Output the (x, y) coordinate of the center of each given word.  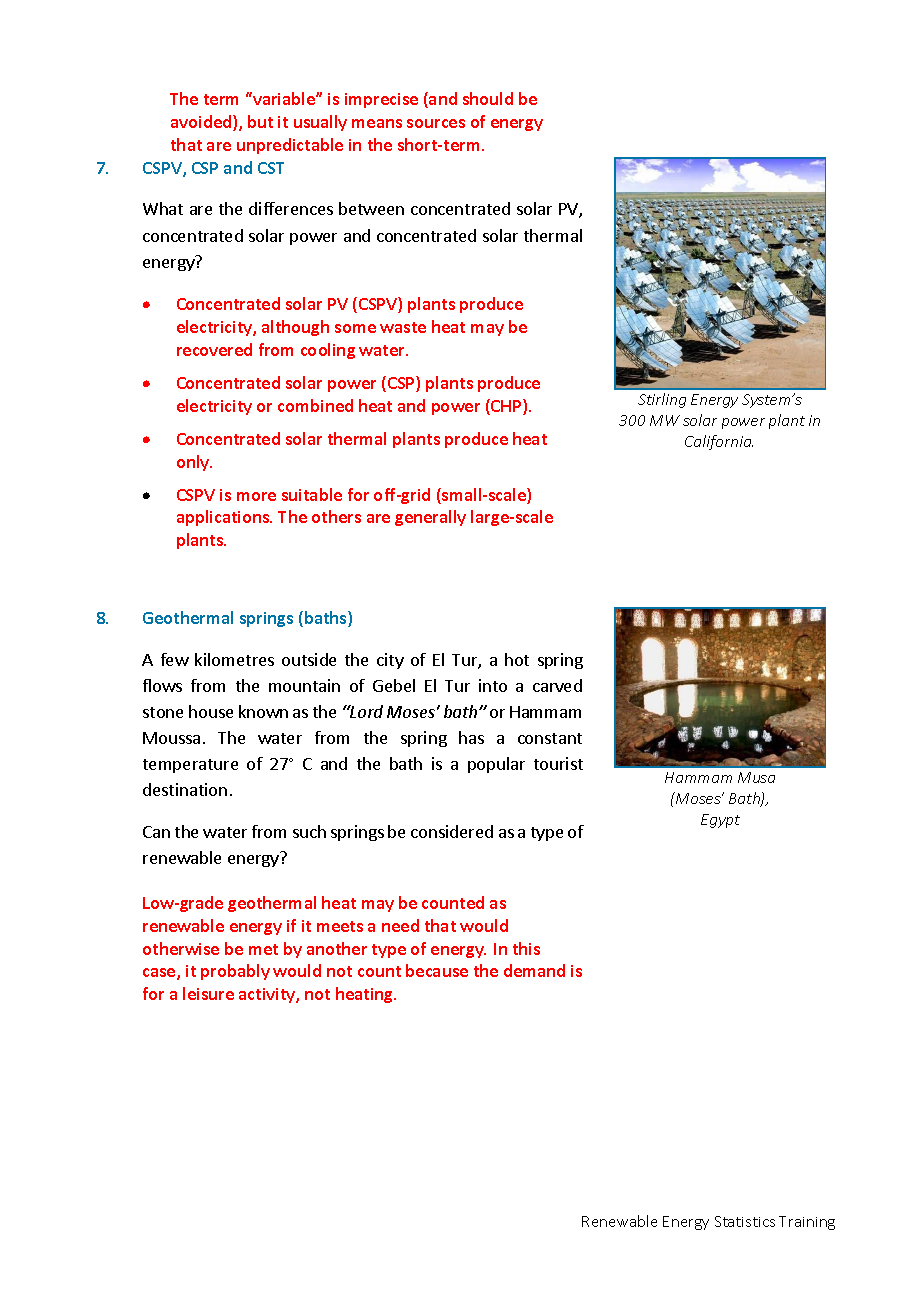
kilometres (234, 659)
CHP (506, 407)
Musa (756, 777)
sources (436, 123)
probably (235, 972)
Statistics (745, 1221)
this (526, 948)
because (437, 970)
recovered (214, 349)
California (719, 442)
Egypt (720, 821)
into (493, 685)
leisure (208, 993)
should (488, 98)
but (260, 121)
